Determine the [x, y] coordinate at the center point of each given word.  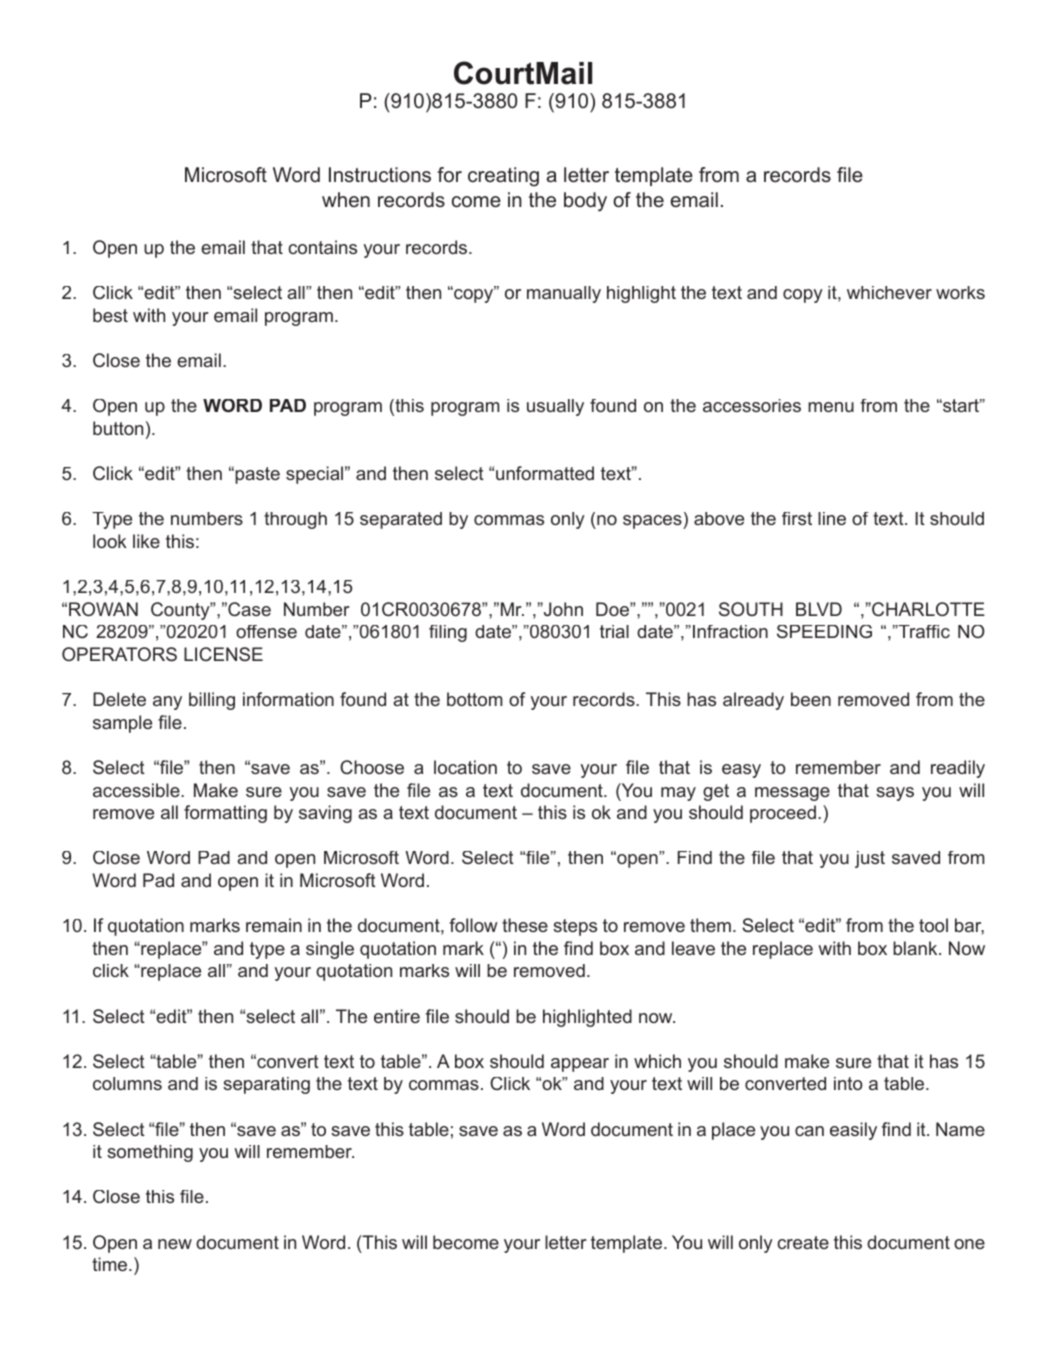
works [960, 292]
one [969, 1244]
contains [322, 247]
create [803, 1242]
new [175, 1244]
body [585, 202]
